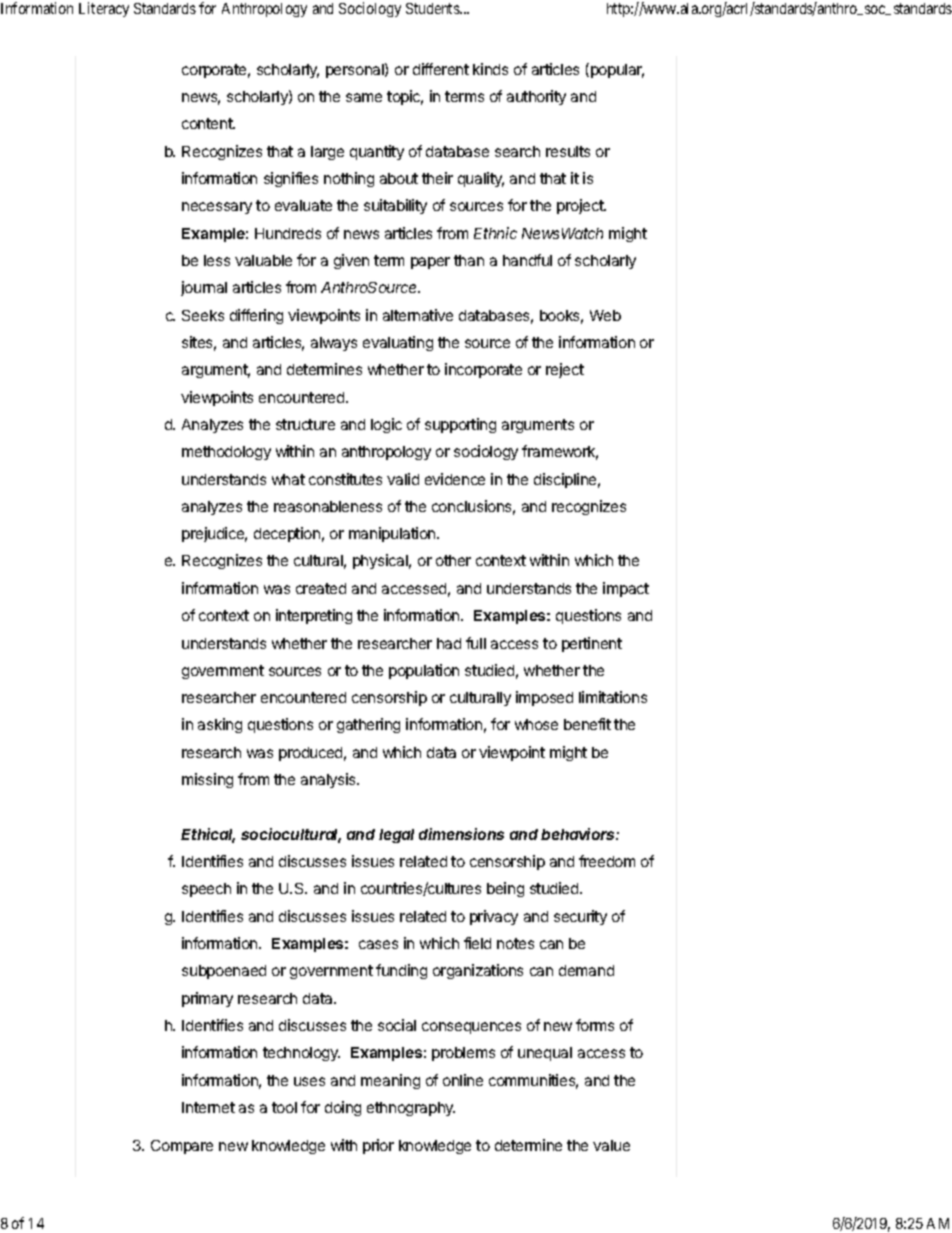  I want to click on authority, so click(536, 97).
